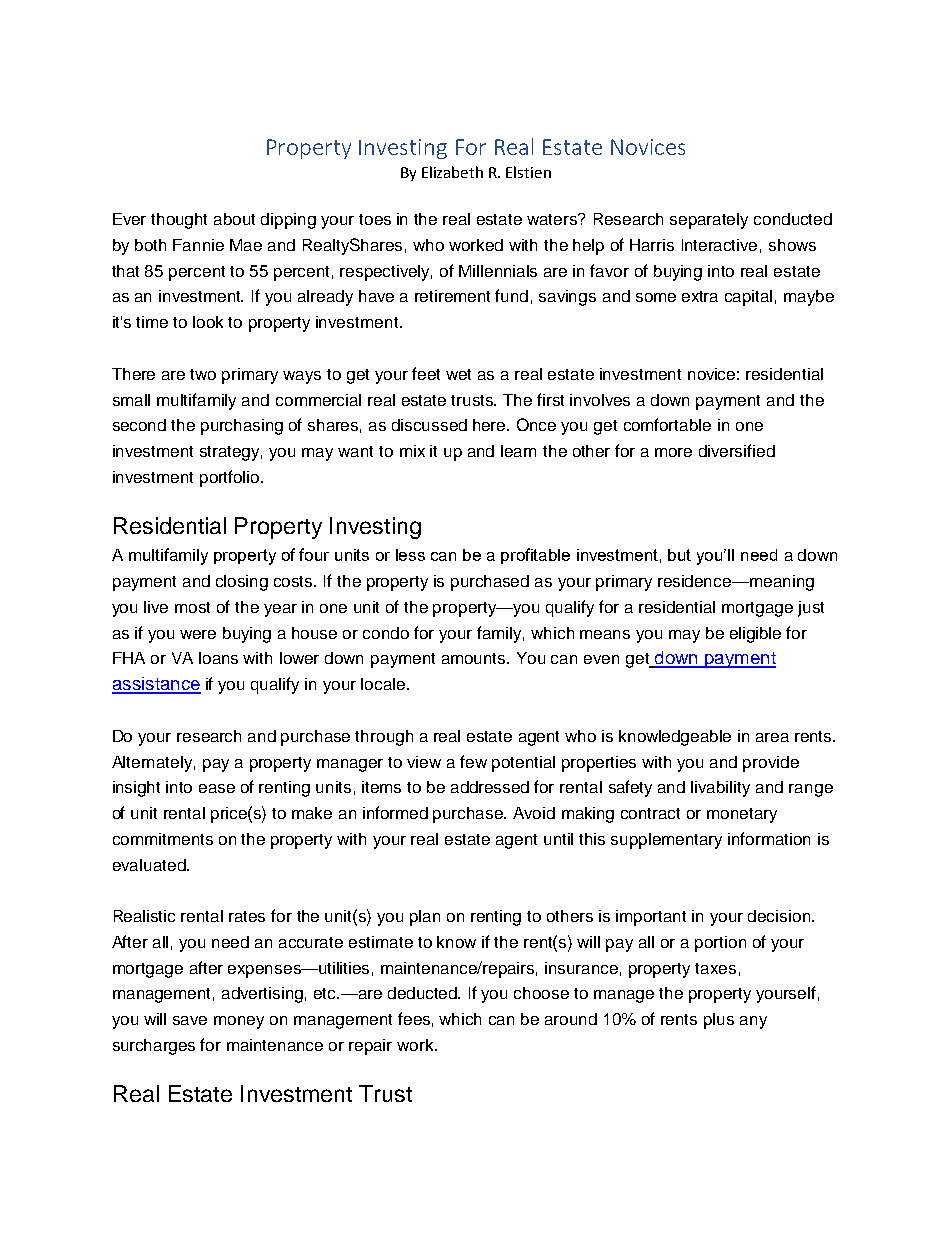 The width and height of the page is (952, 1233). I want to click on most, so click(192, 607).
